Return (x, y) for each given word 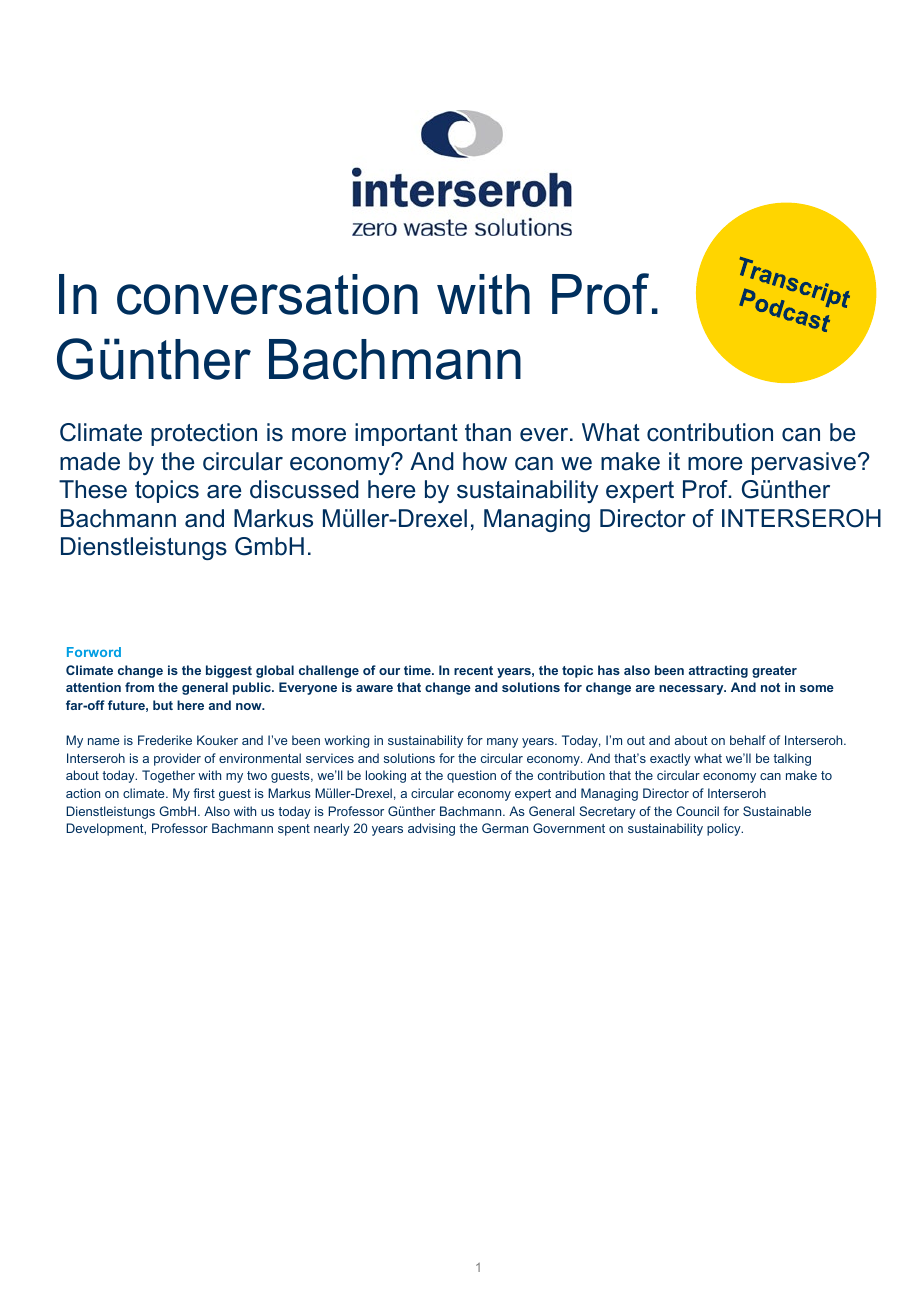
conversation (267, 294)
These (93, 489)
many (502, 743)
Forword (94, 652)
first (204, 793)
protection (204, 434)
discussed (304, 489)
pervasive (804, 463)
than (488, 432)
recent (473, 670)
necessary (692, 690)
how (485, 461)
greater (774, 672)
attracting (718, 671)
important (406, 434)
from (139, 687)
